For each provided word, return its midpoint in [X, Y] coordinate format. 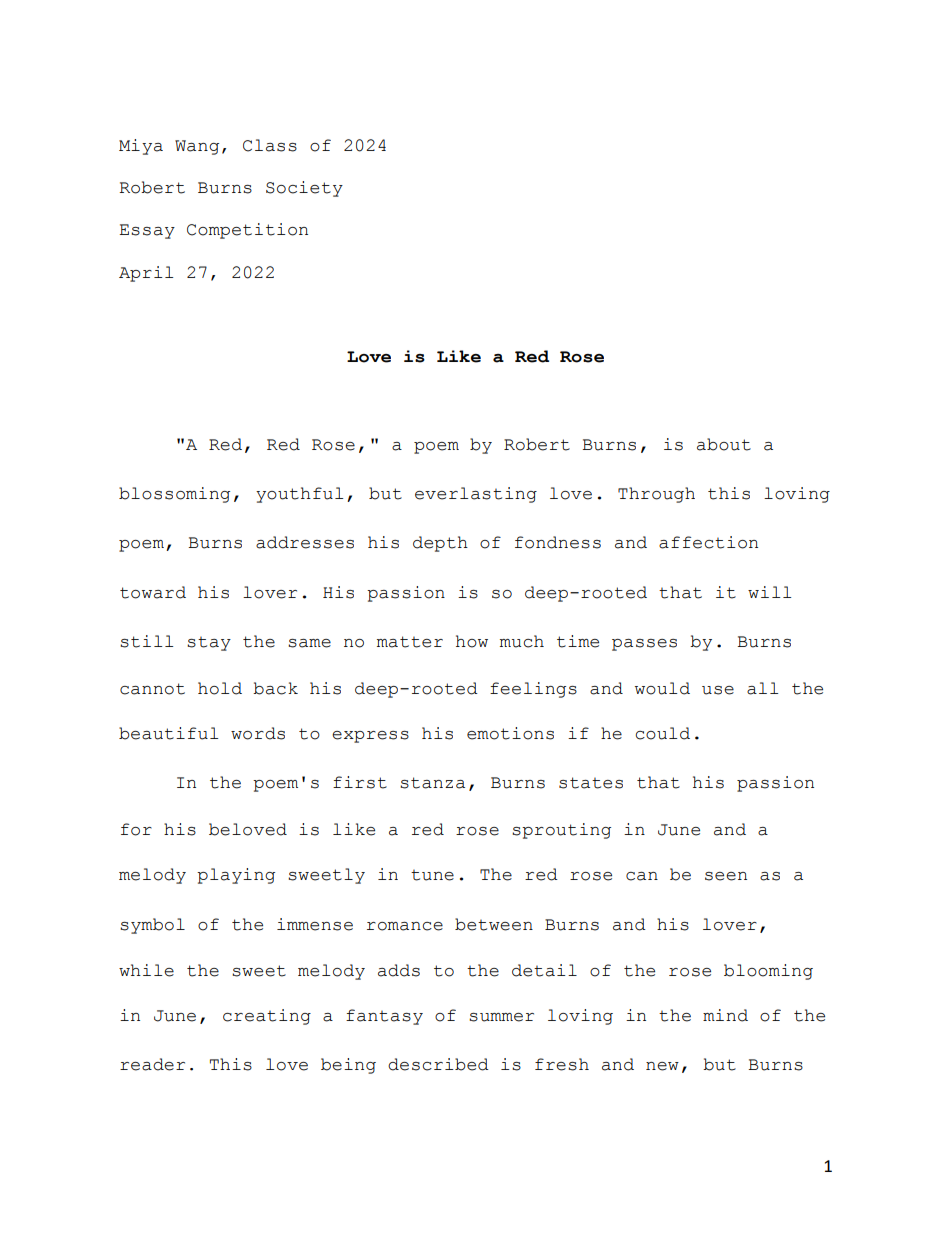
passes [644, 645]
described [438, 1064]
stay [209, 644]
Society [304, 189]
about [724, 444]
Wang [197, 147]
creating [267, 1017]
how [472, 641]
